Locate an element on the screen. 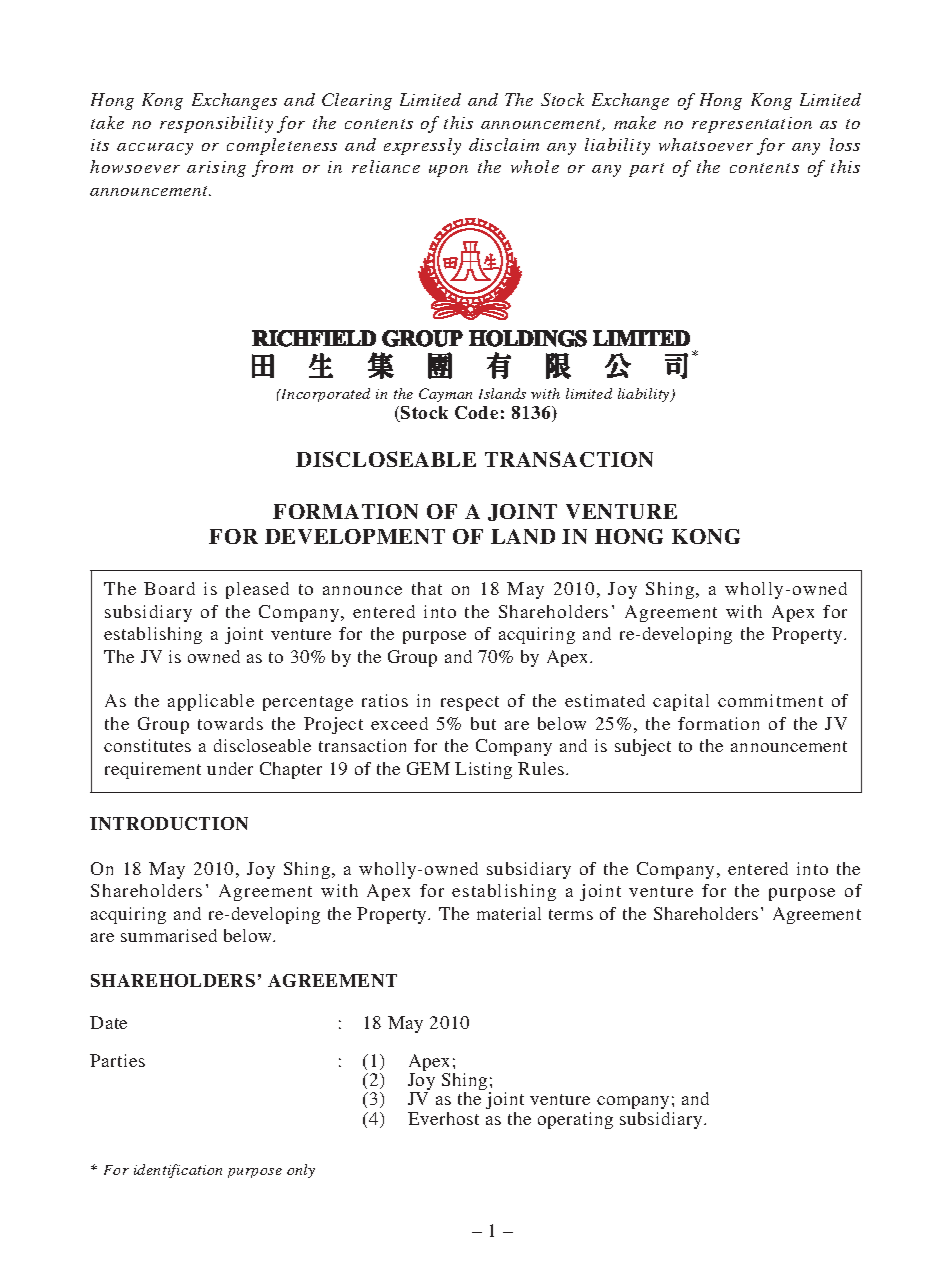 This screenshot has width=952, height=1270. Cayman is located at coordinates (445, 395).
